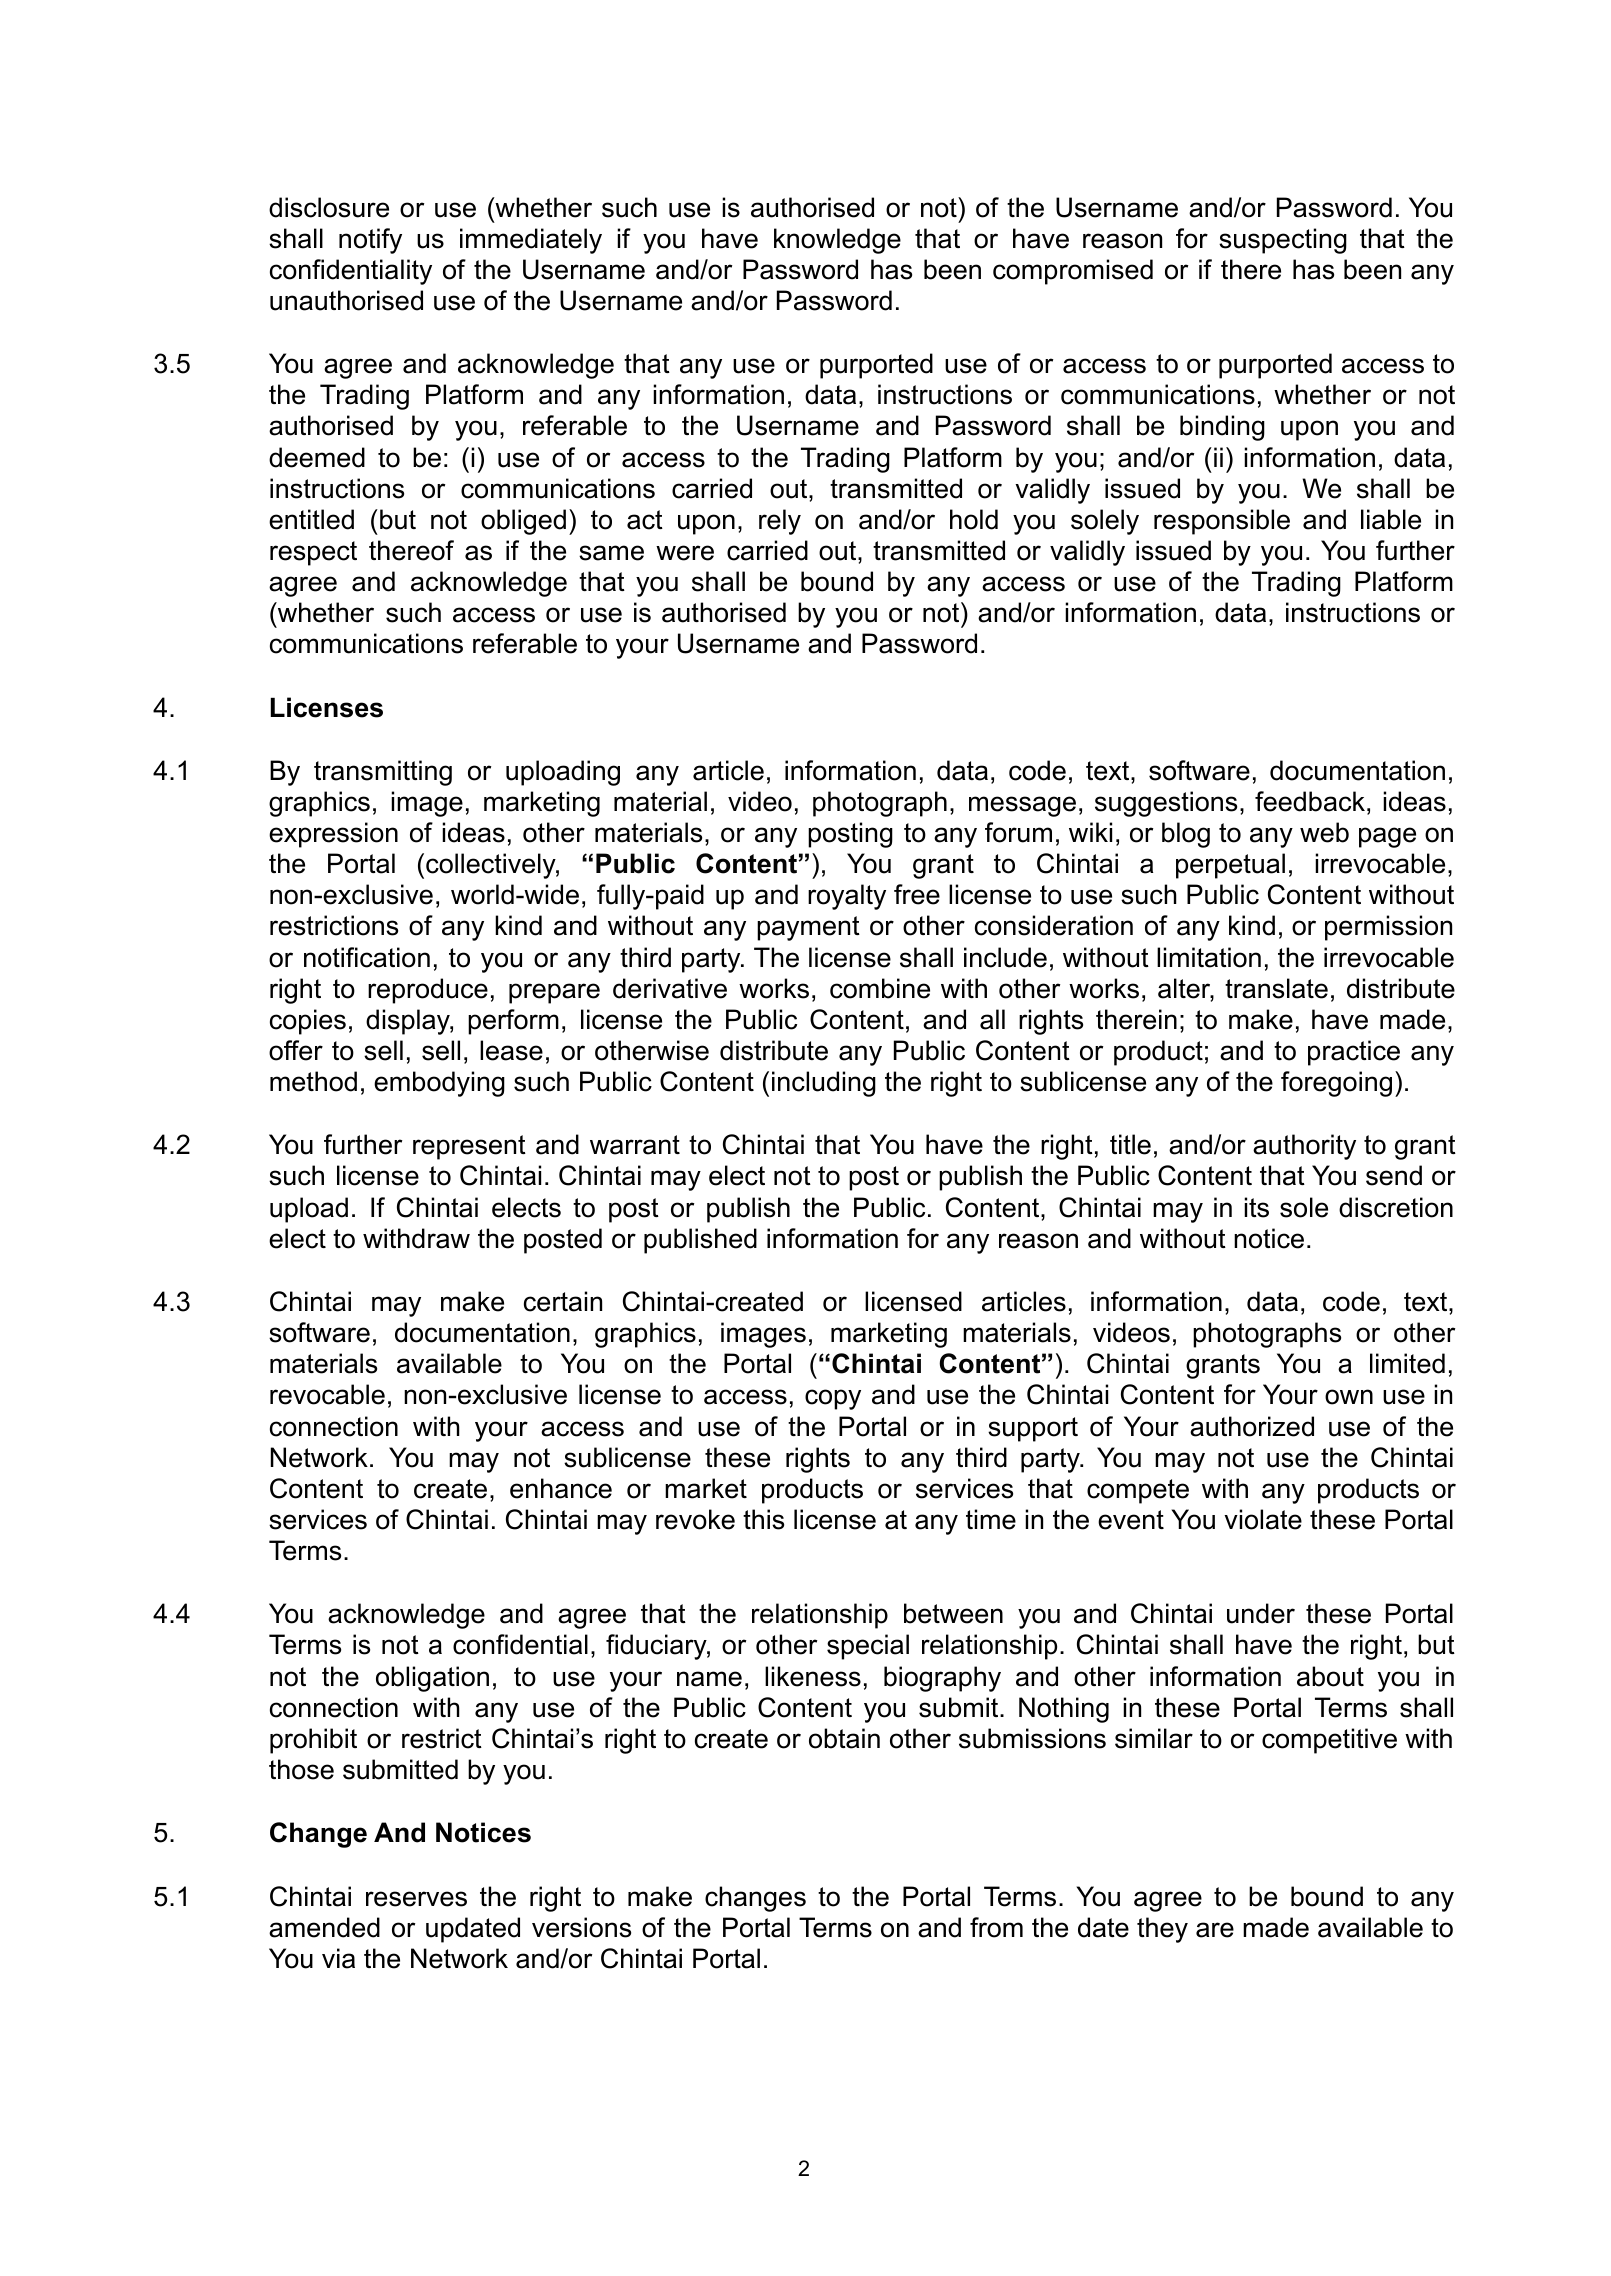  Describe the element at coordinates (1283, 241) in the page. I see `suspecting` at that location.
